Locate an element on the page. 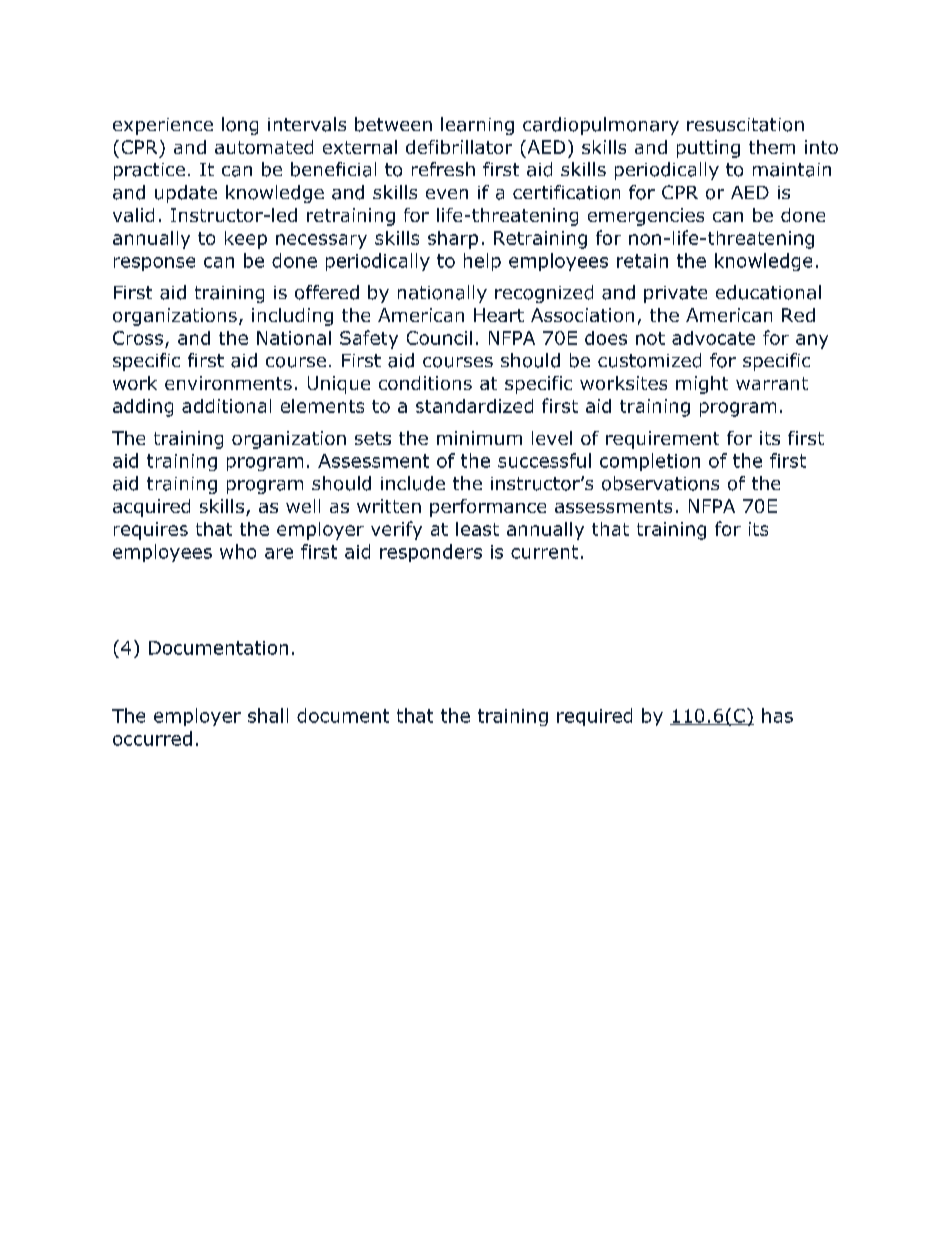 This document has height=1233, width=952. long is located at coordinates (240, 126).
